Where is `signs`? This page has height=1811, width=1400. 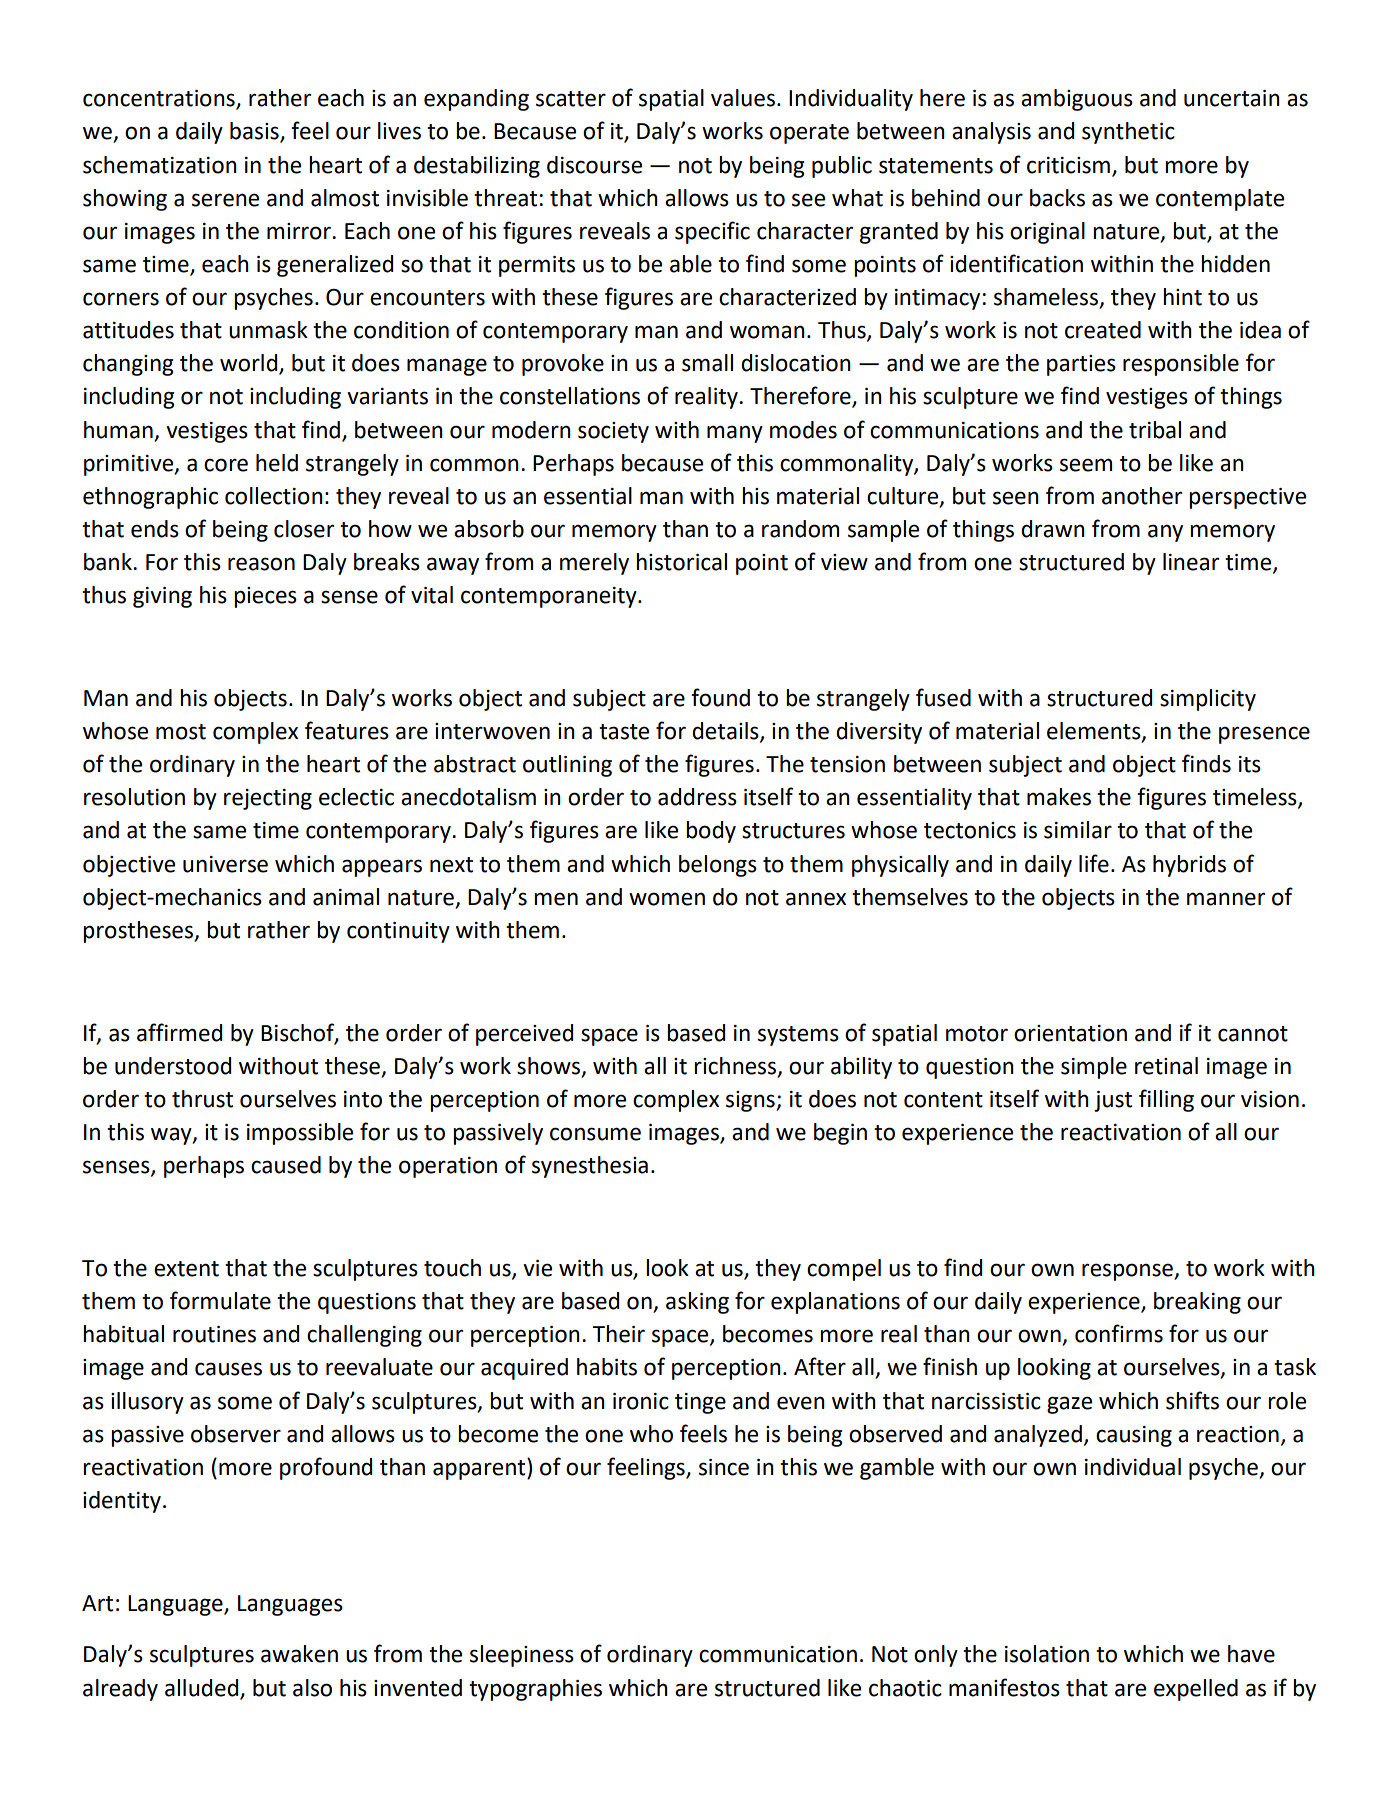
signs is located at coordinates (751, 1101).
